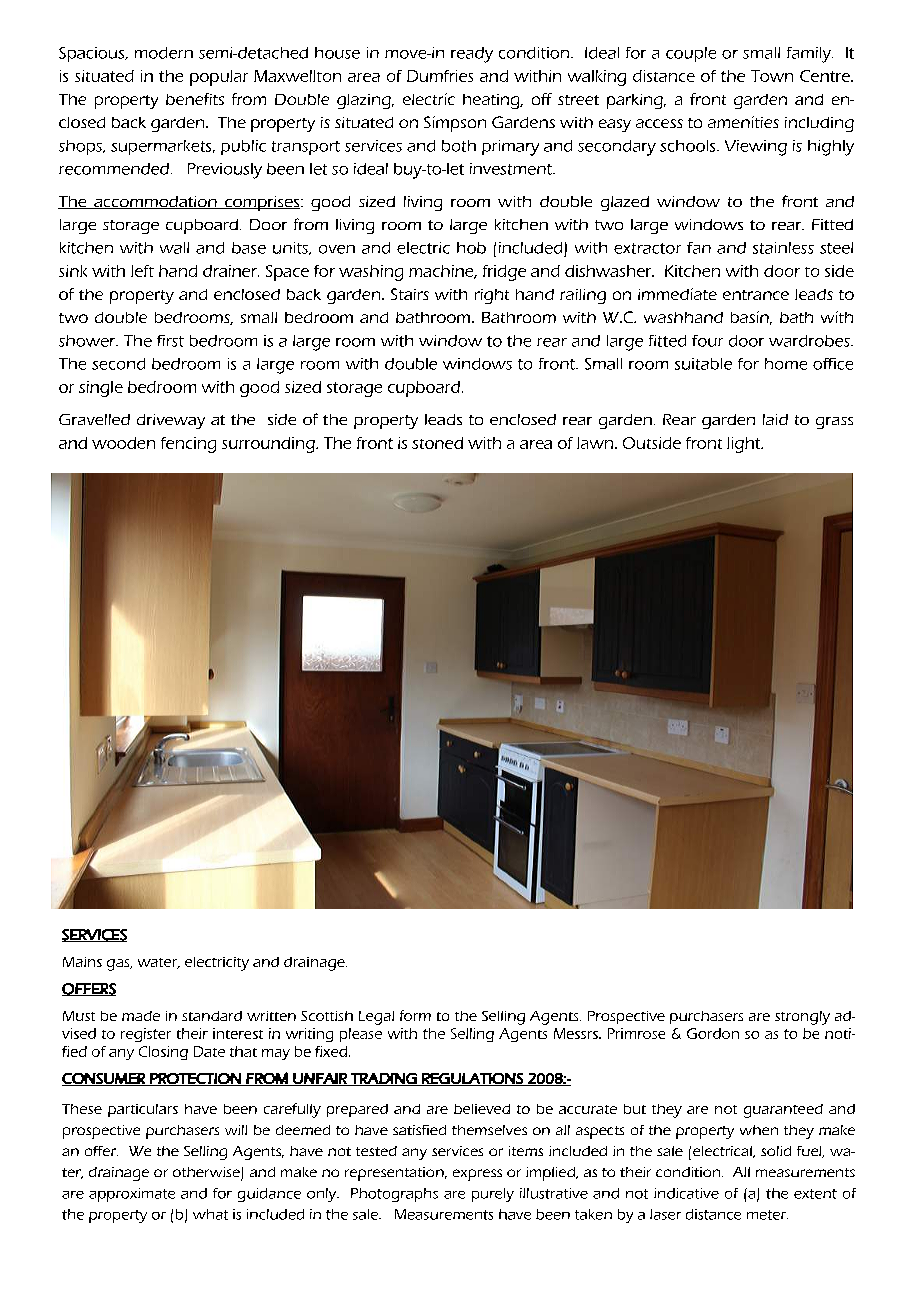  What do you see at coordinates (776, 1151) in the screenshot?
I see `solid` at bounding box center [776, 1151].
